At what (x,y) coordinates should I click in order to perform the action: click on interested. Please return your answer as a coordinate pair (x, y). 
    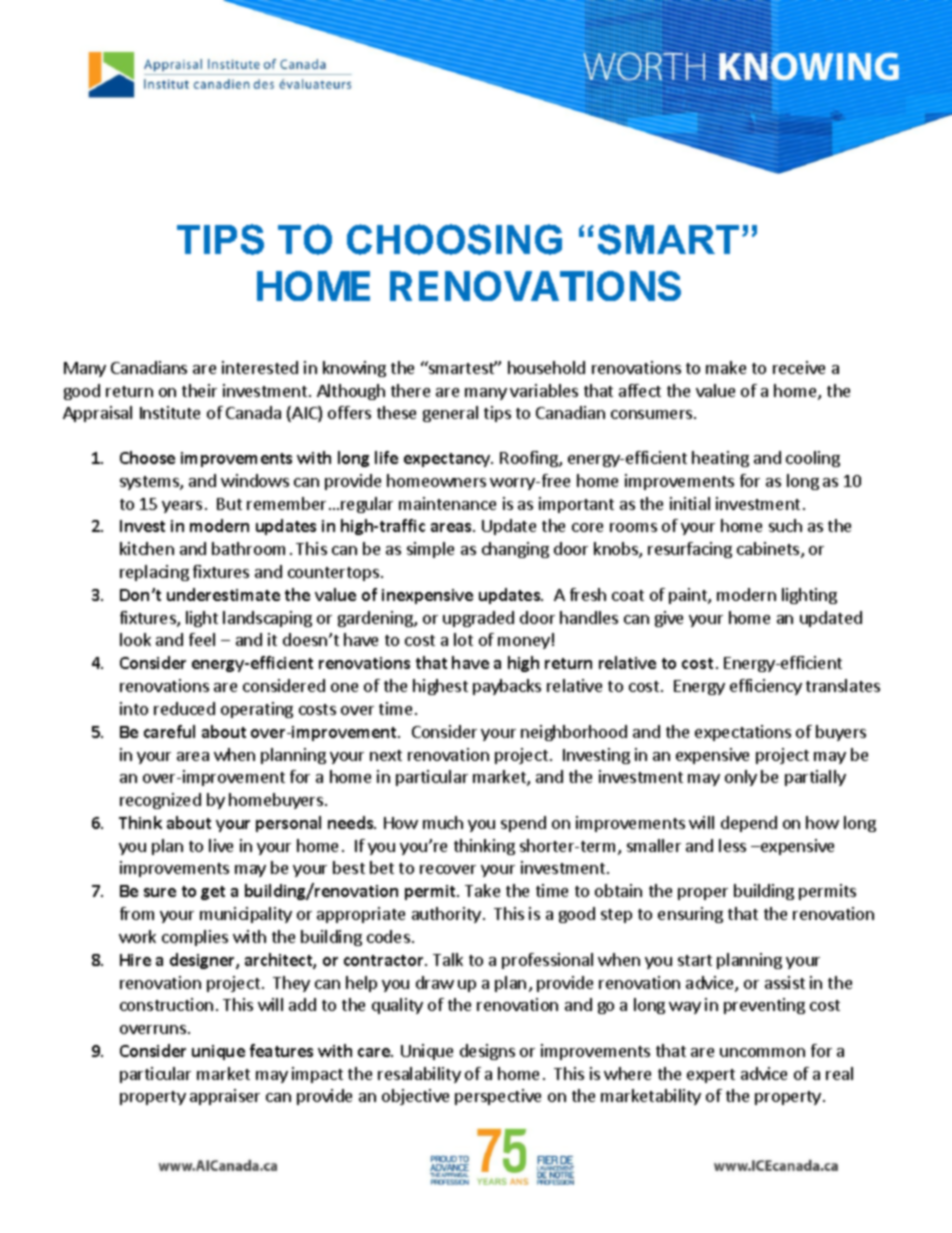
    Looking at the image, I should click on (260, 367).
